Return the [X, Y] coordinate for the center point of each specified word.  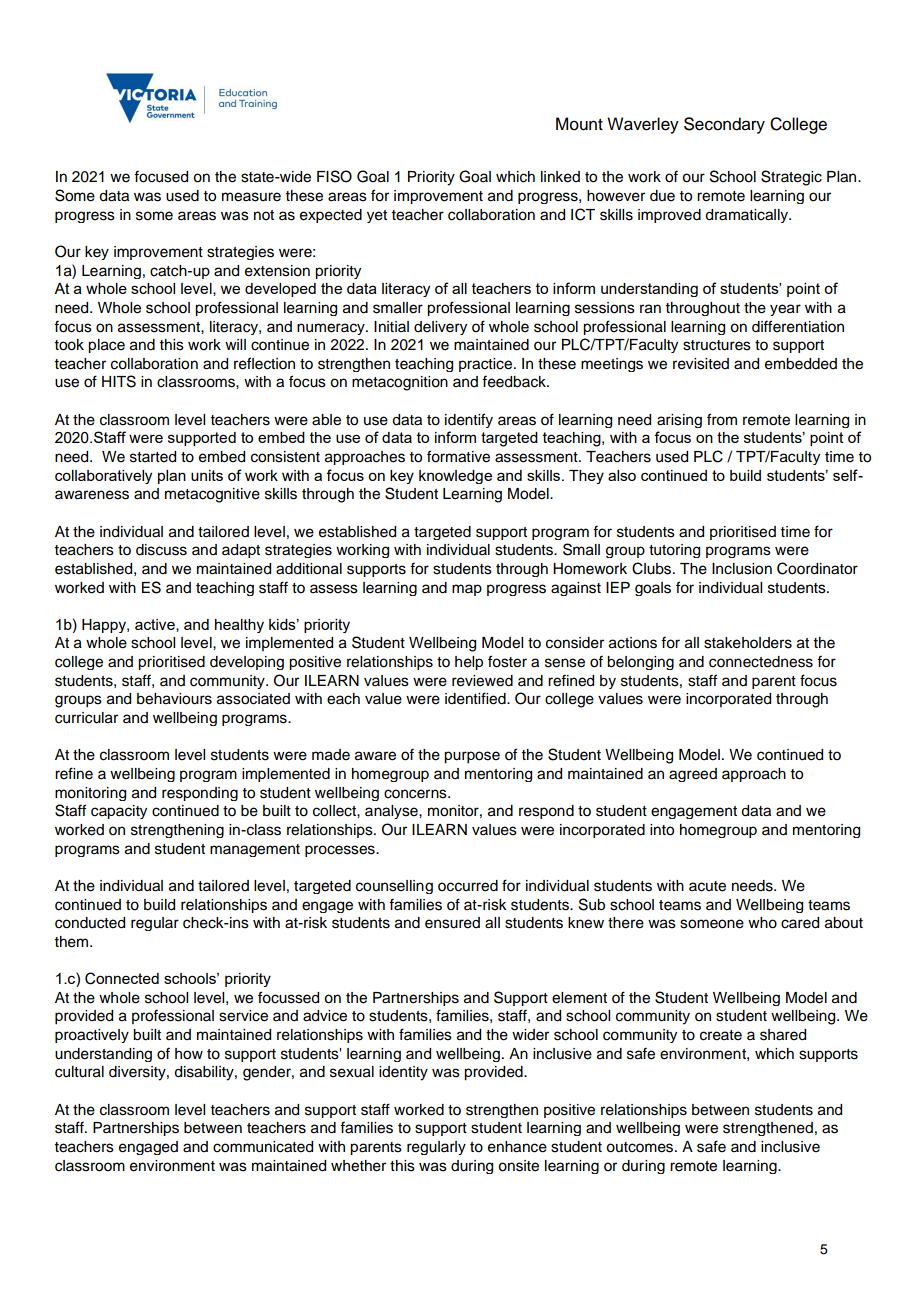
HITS [119, 381]
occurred [468, 886]
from [722, 419]
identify [469, 420]
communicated [263, 1147]
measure [251, 197]
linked [560, 177]
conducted [90, 923]
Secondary [724, 125]
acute [707, 886]
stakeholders [748, 643]
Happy [105, 626]
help [469, 663]
